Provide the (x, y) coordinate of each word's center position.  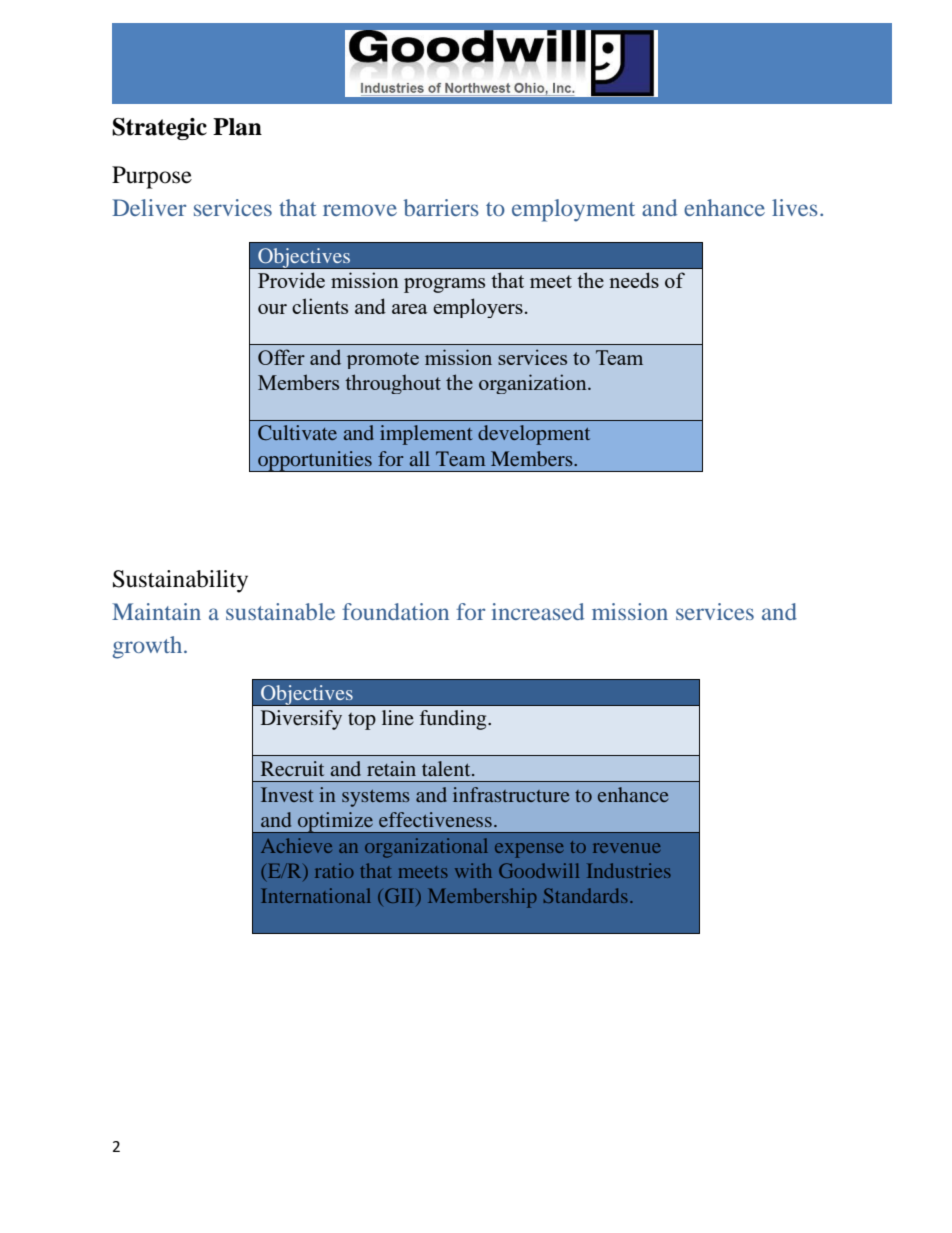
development (534, 435)
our (272, 309)
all (420, 458)
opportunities (315, 461)
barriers (441, 207)
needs (634, 280)
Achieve (296, 845)
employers (478, 308)
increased (538, 611)
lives (795, 207)
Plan (237, 127)
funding (454, 720)
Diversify (301, 720)
